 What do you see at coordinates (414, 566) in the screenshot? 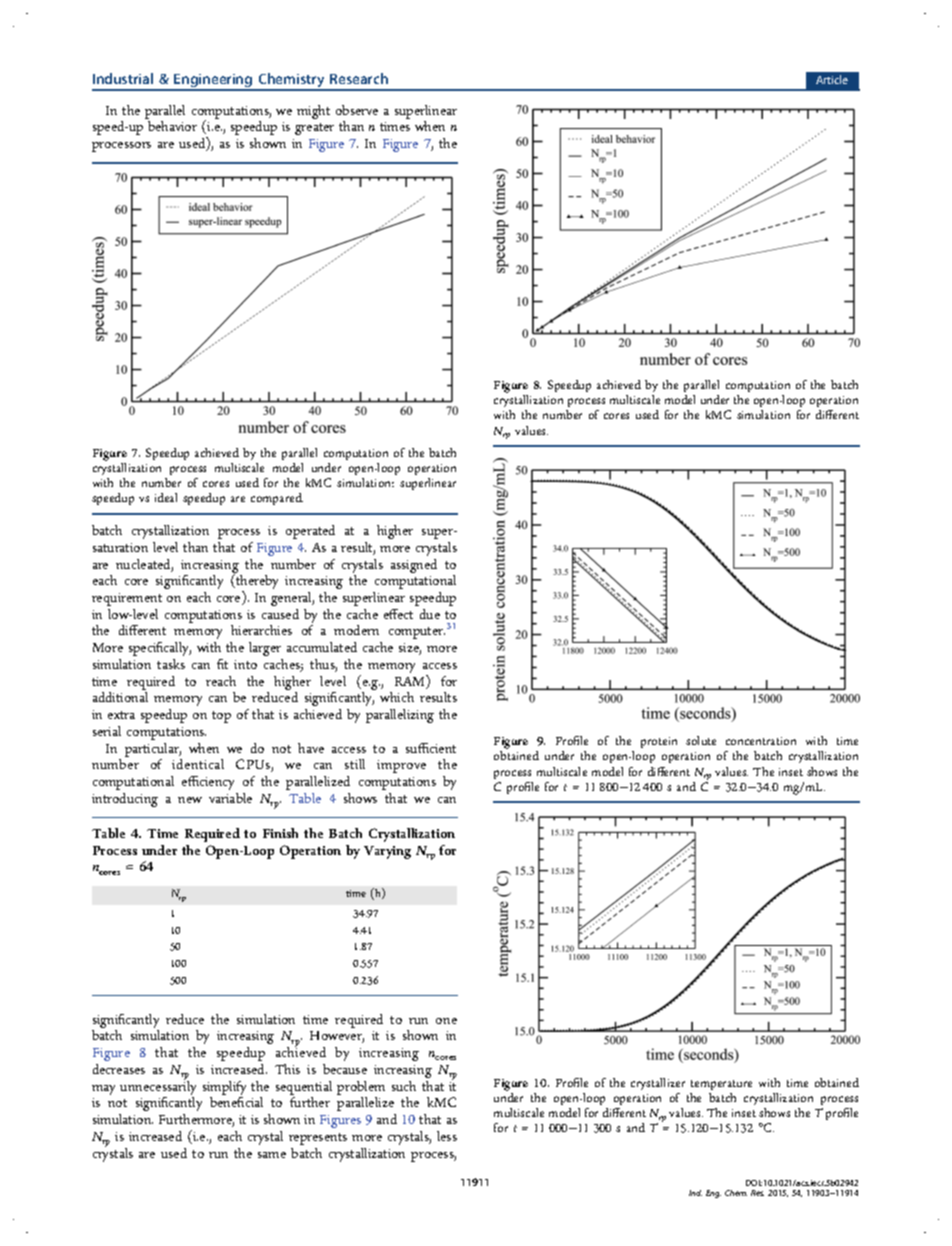
I see `assigned` at bounding box center [414, 566].
